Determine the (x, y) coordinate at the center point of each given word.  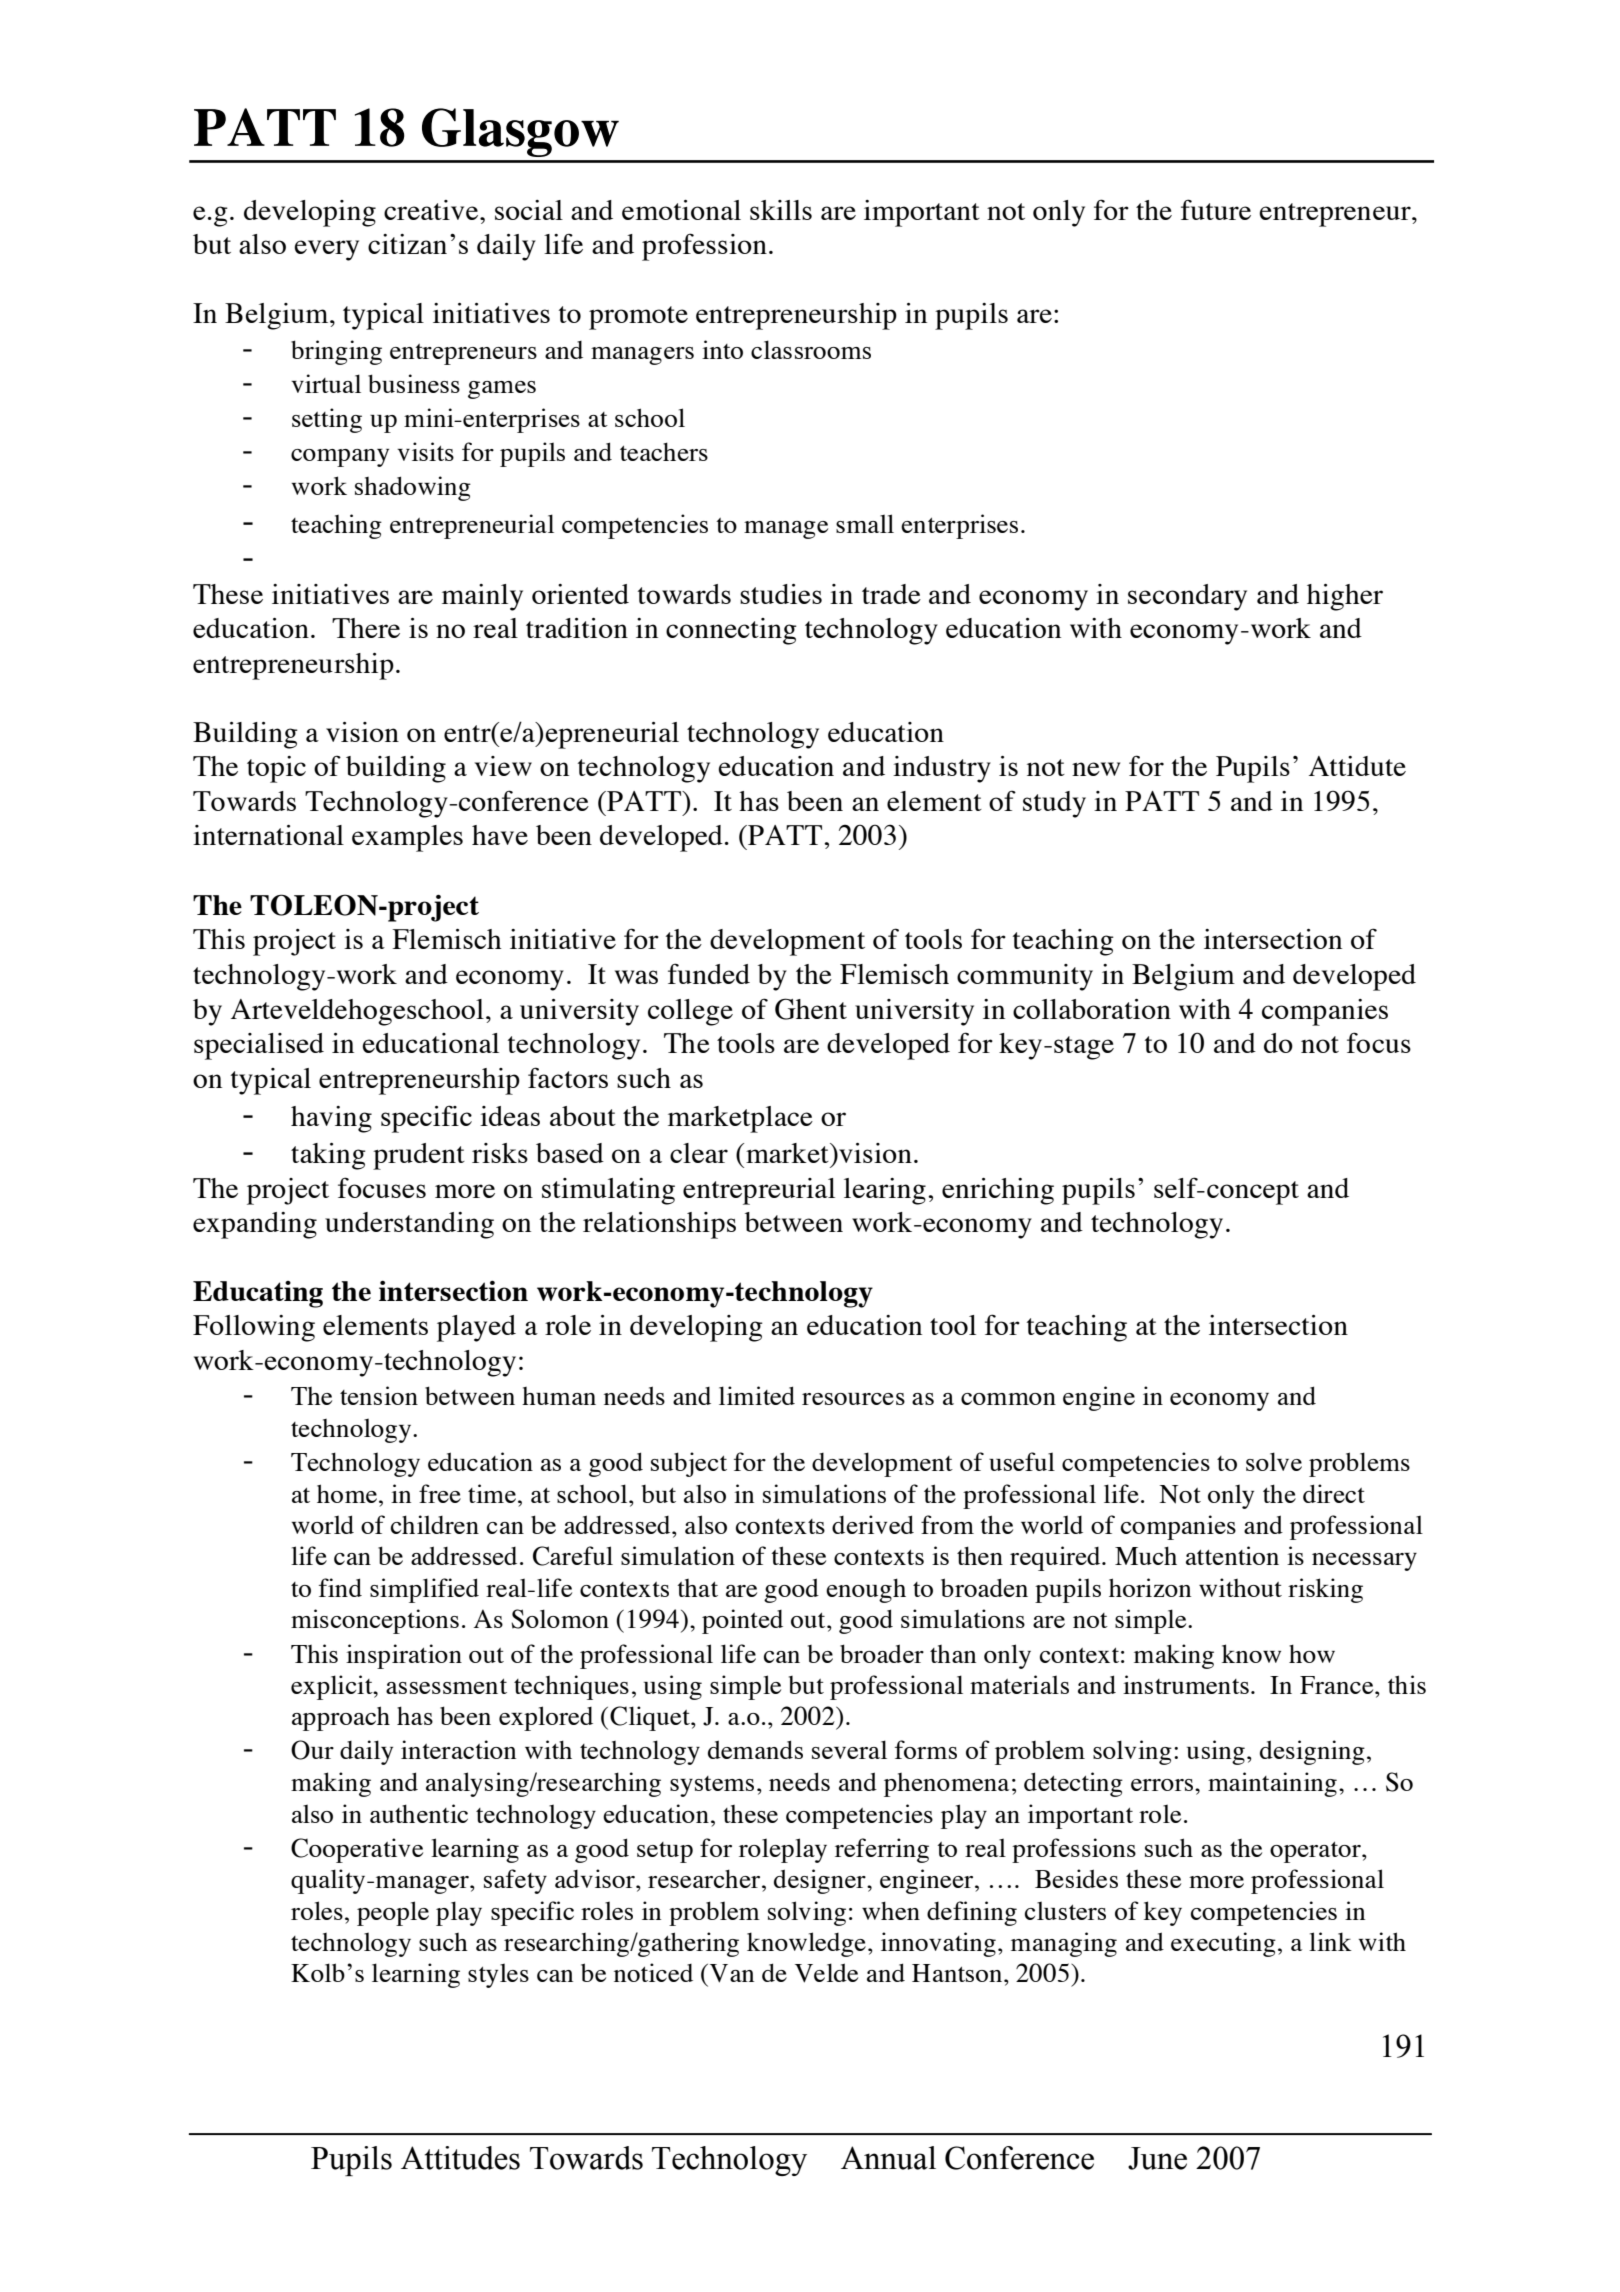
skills (781, 210)
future (1216, 209)
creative (432, 210)
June (1157, 2158)
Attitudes (460, 2158)
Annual (888, 2158)
